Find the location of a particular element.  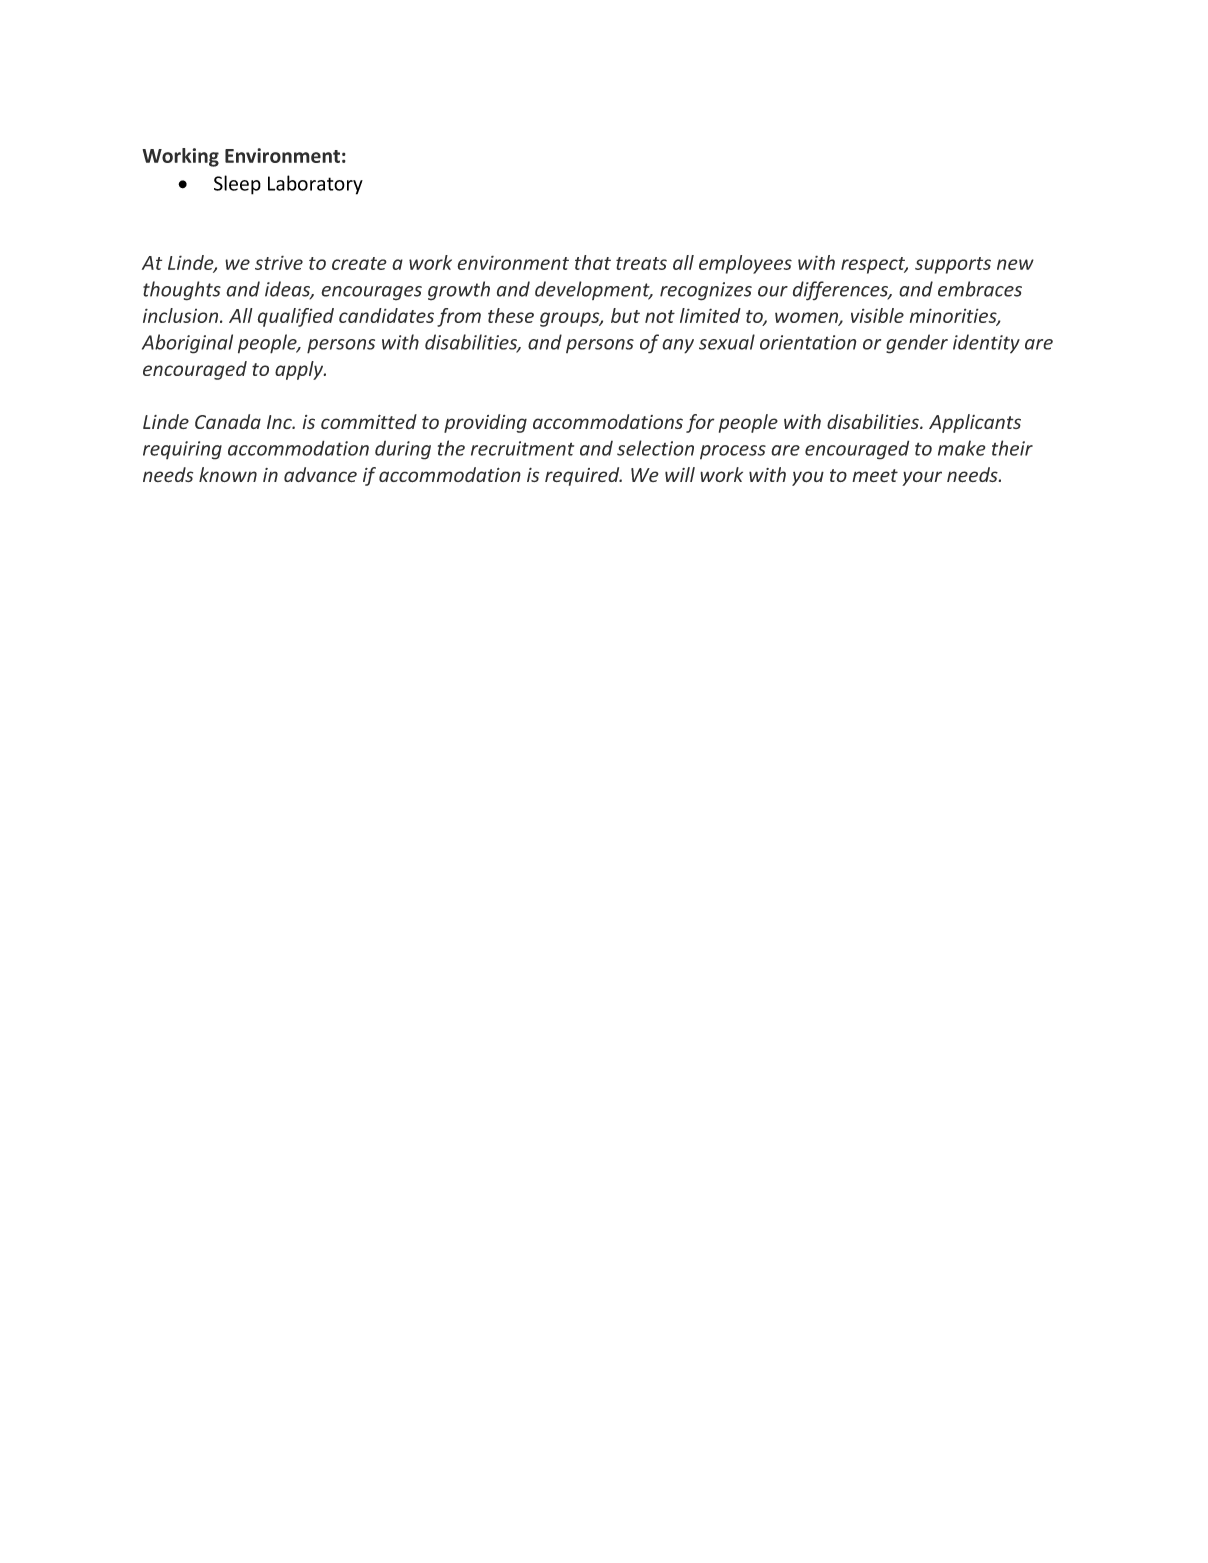

your is located at coordinates (922, 478).
